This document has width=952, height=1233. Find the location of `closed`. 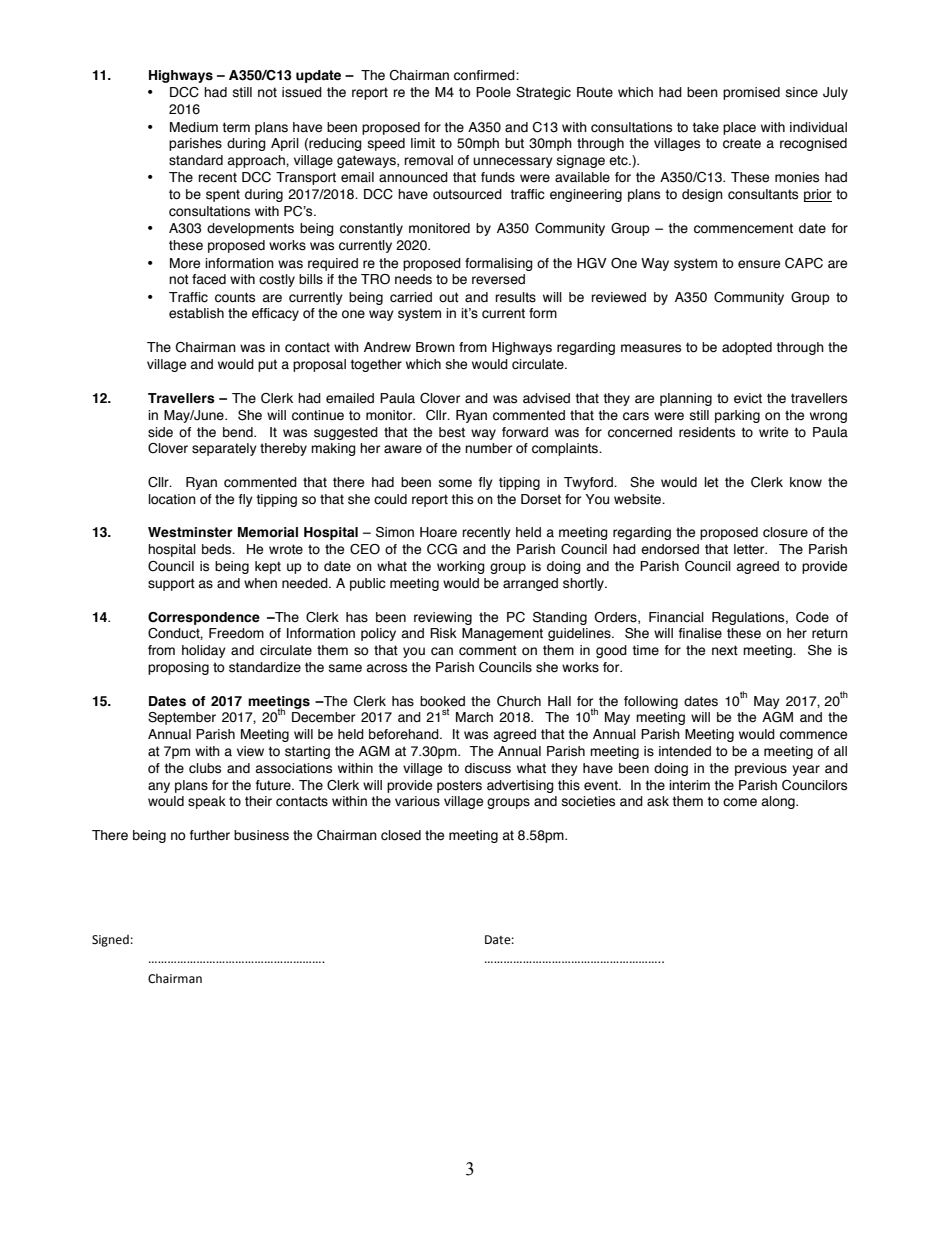

closed is located at coordinates (401, 835).
